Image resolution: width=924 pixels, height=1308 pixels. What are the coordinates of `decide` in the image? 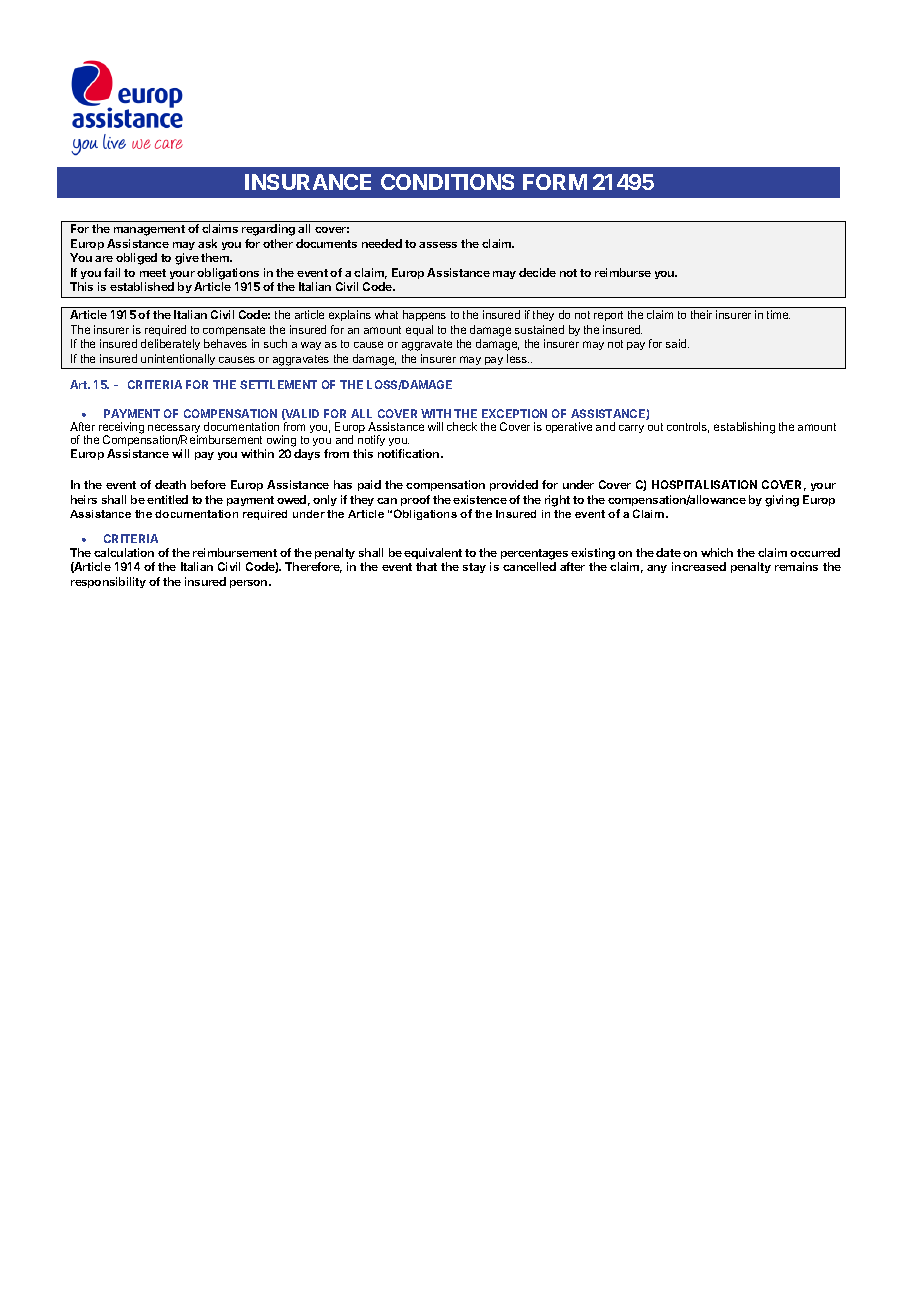 It's located at (537, 272).
